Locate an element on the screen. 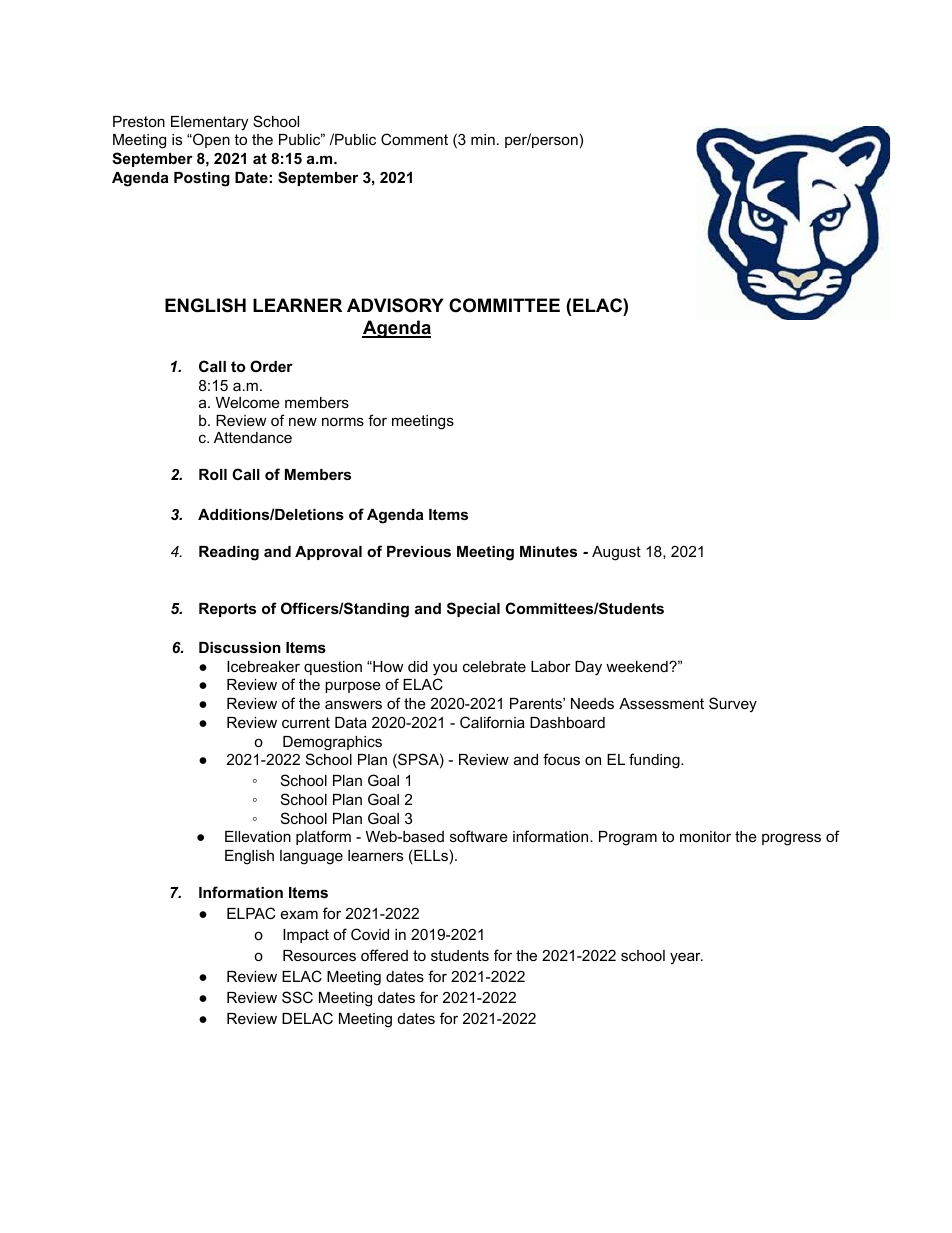 The height and width of the screenshot is (1233, 952). SSC is located at coordinates (297, 997).
